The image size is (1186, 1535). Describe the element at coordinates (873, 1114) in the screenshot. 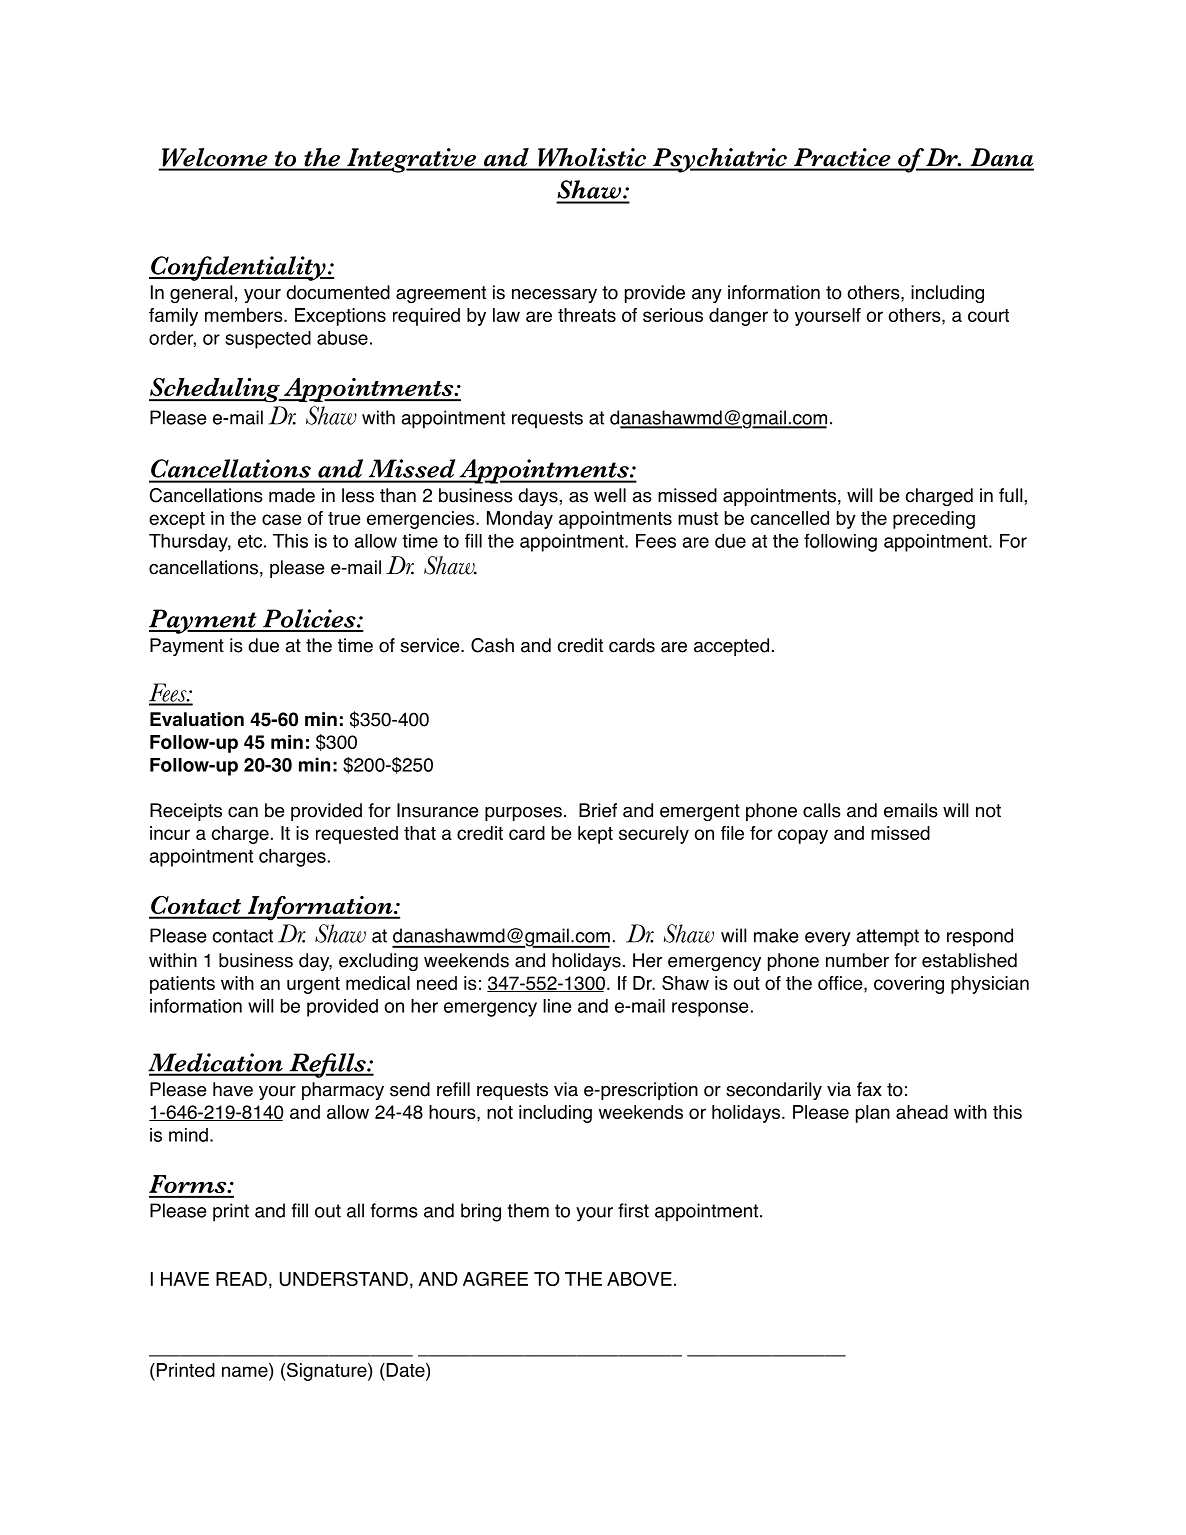

I see `plan` at that location.
